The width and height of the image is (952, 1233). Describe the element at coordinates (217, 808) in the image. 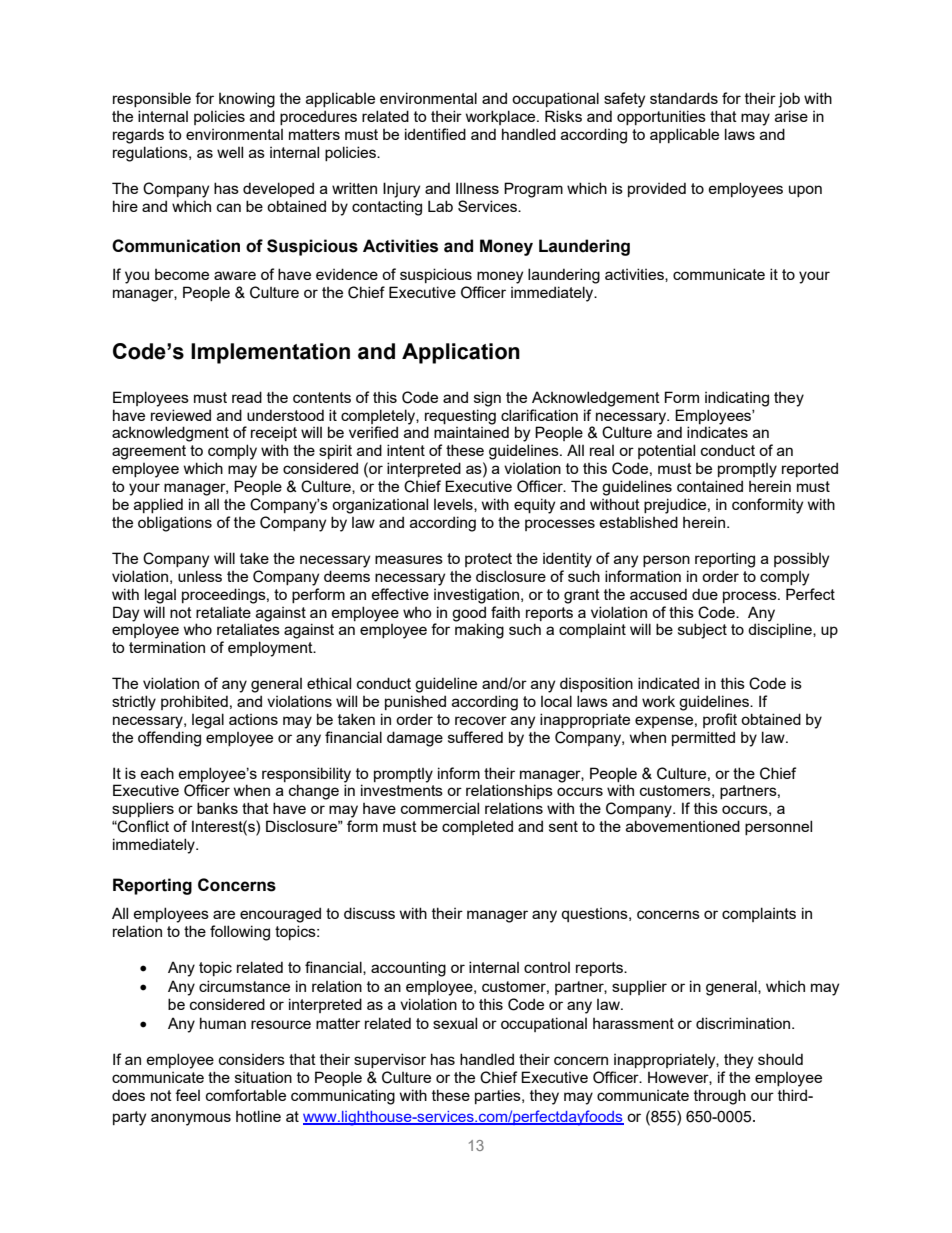

I see `banks` at that location.
